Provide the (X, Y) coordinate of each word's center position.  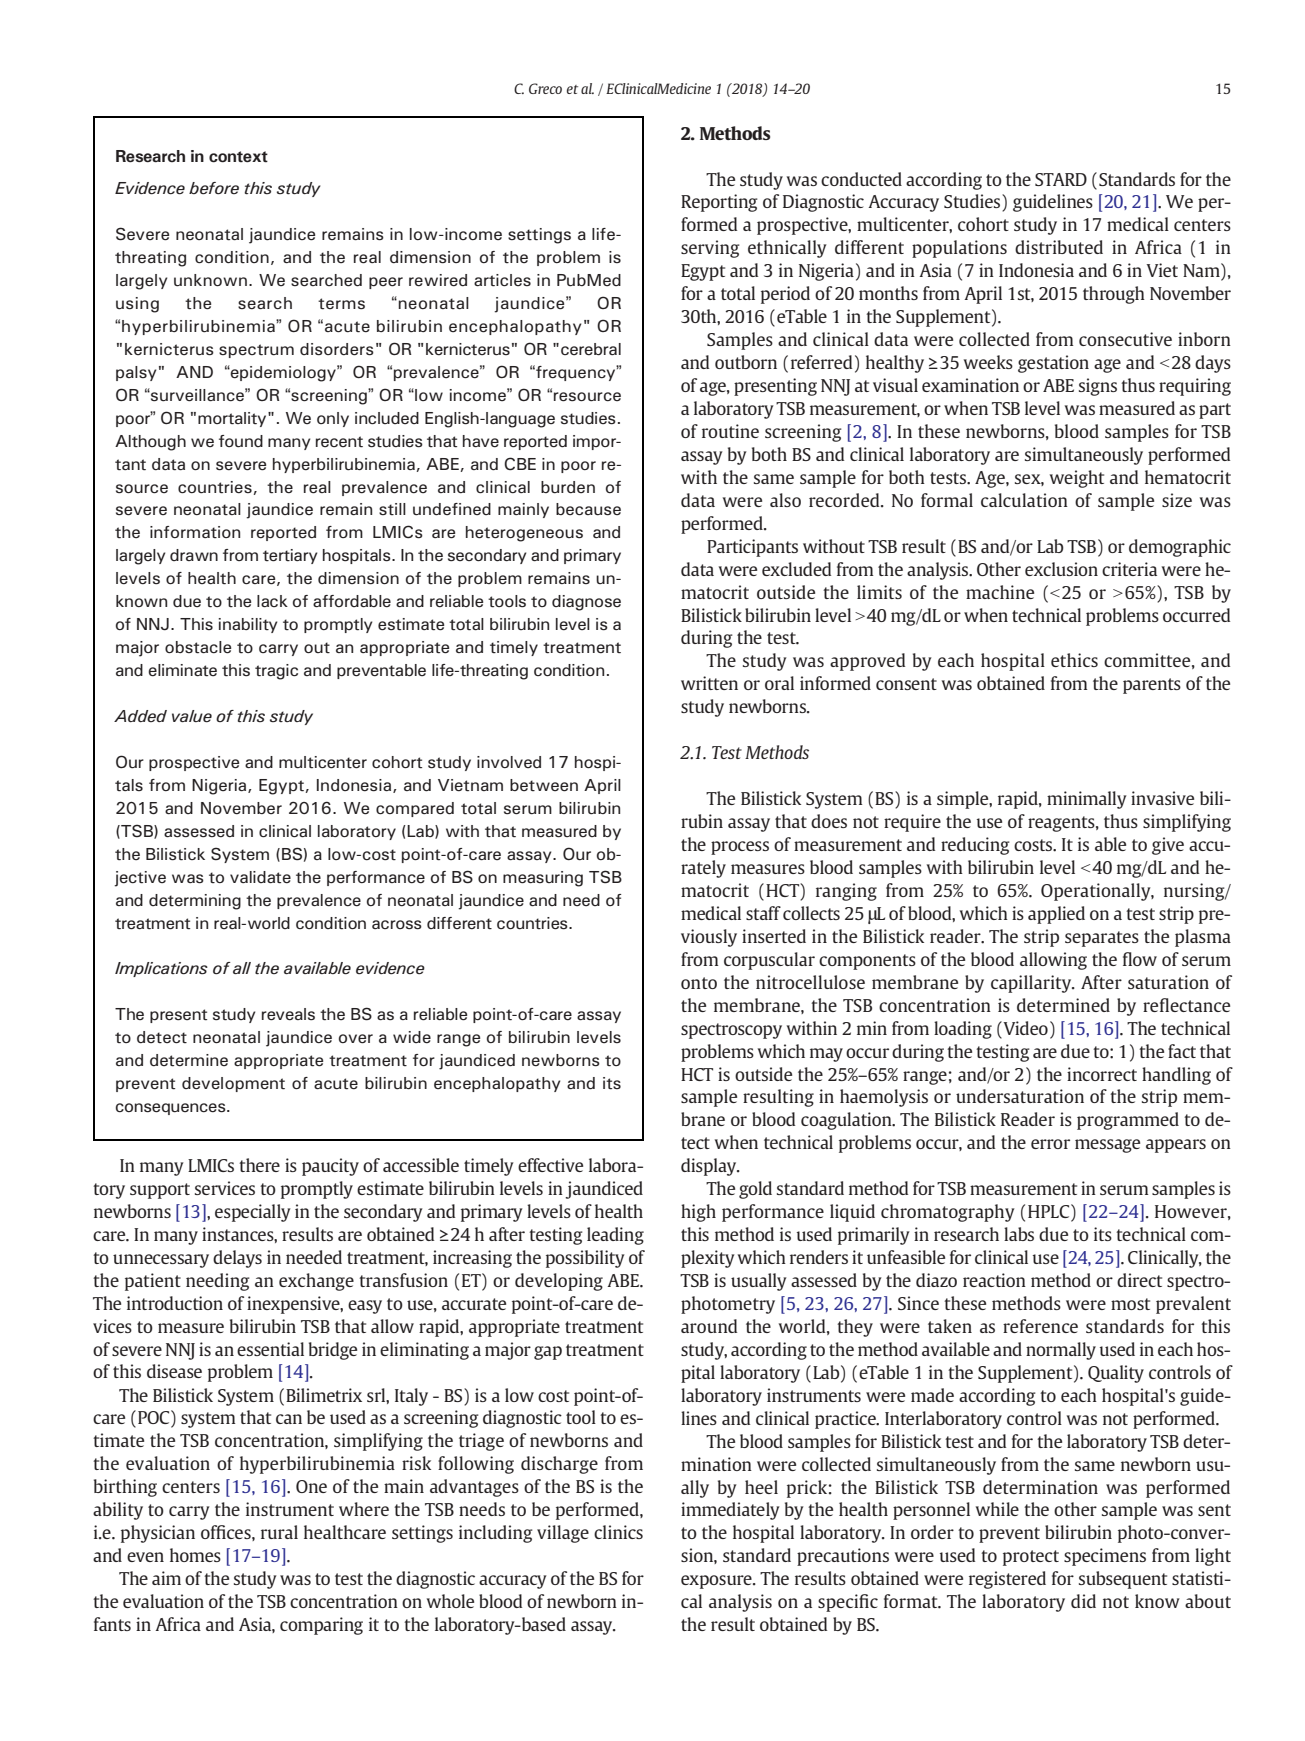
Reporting (719, 203)
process (740, 848)
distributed (1059, 247)
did (1083, 1601)
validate (260, 877)
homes (195, 1555)
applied (1056, 915)
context (238, 157)
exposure (717, 1582)
